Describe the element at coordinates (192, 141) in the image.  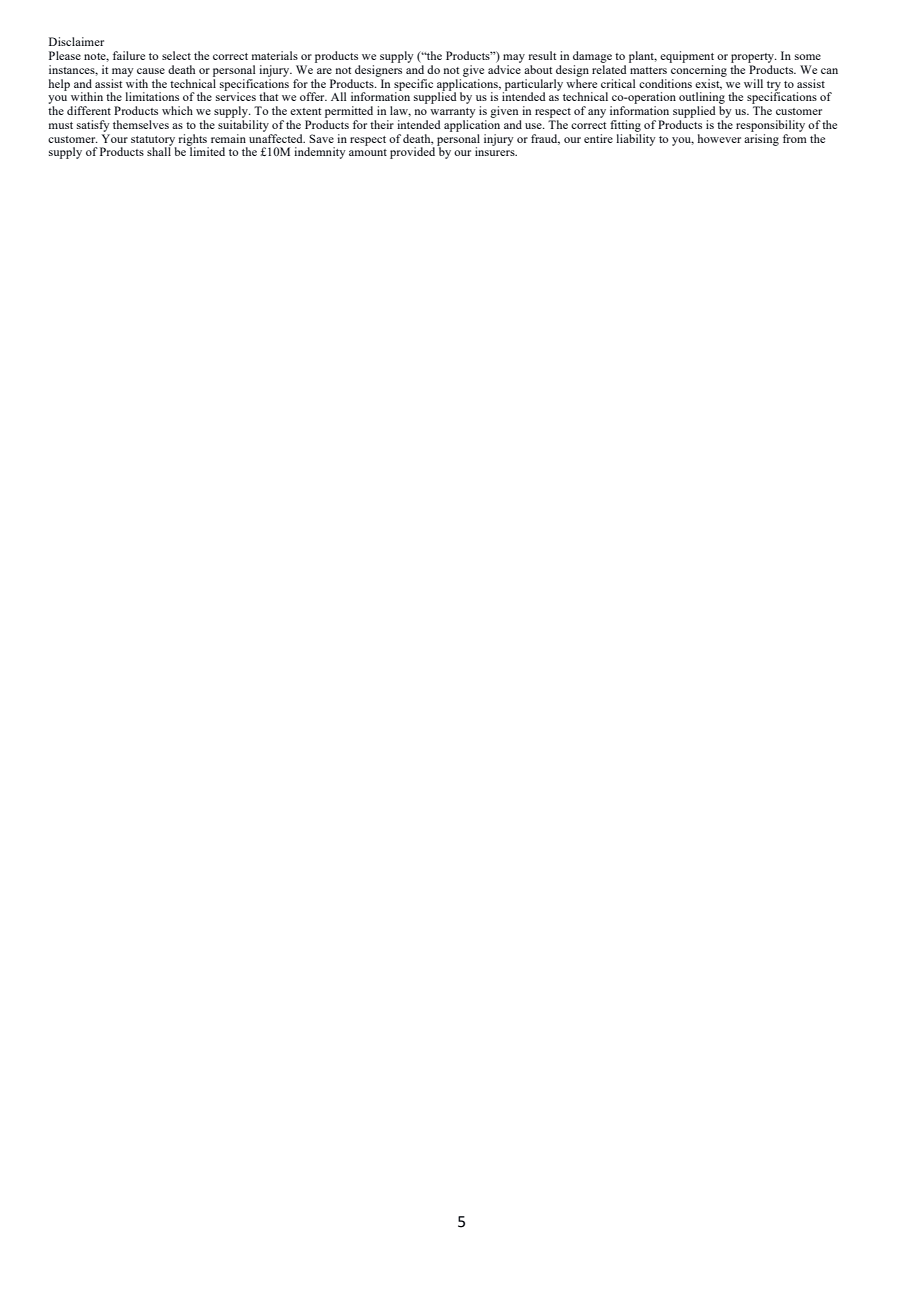
I see `rights` at that location.
